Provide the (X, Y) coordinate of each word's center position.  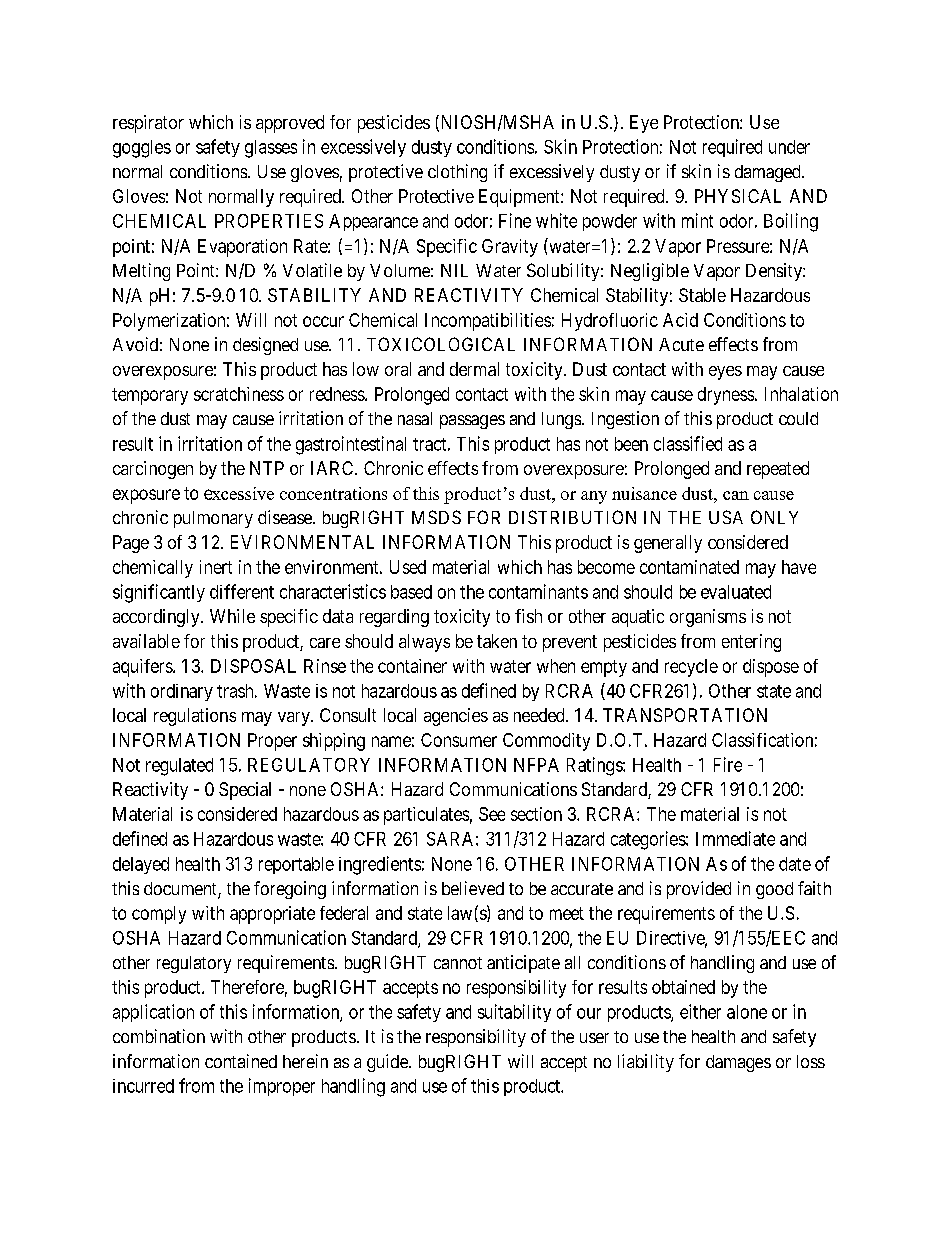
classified (688, 443)
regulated (179, 767)
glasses (271, 149)
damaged (769, 173)
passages (472, 422)
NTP (267, 468)
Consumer (459, 740)
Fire (728, 764)
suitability (514, 1013)
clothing (457, 173)
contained (241, 1061)
